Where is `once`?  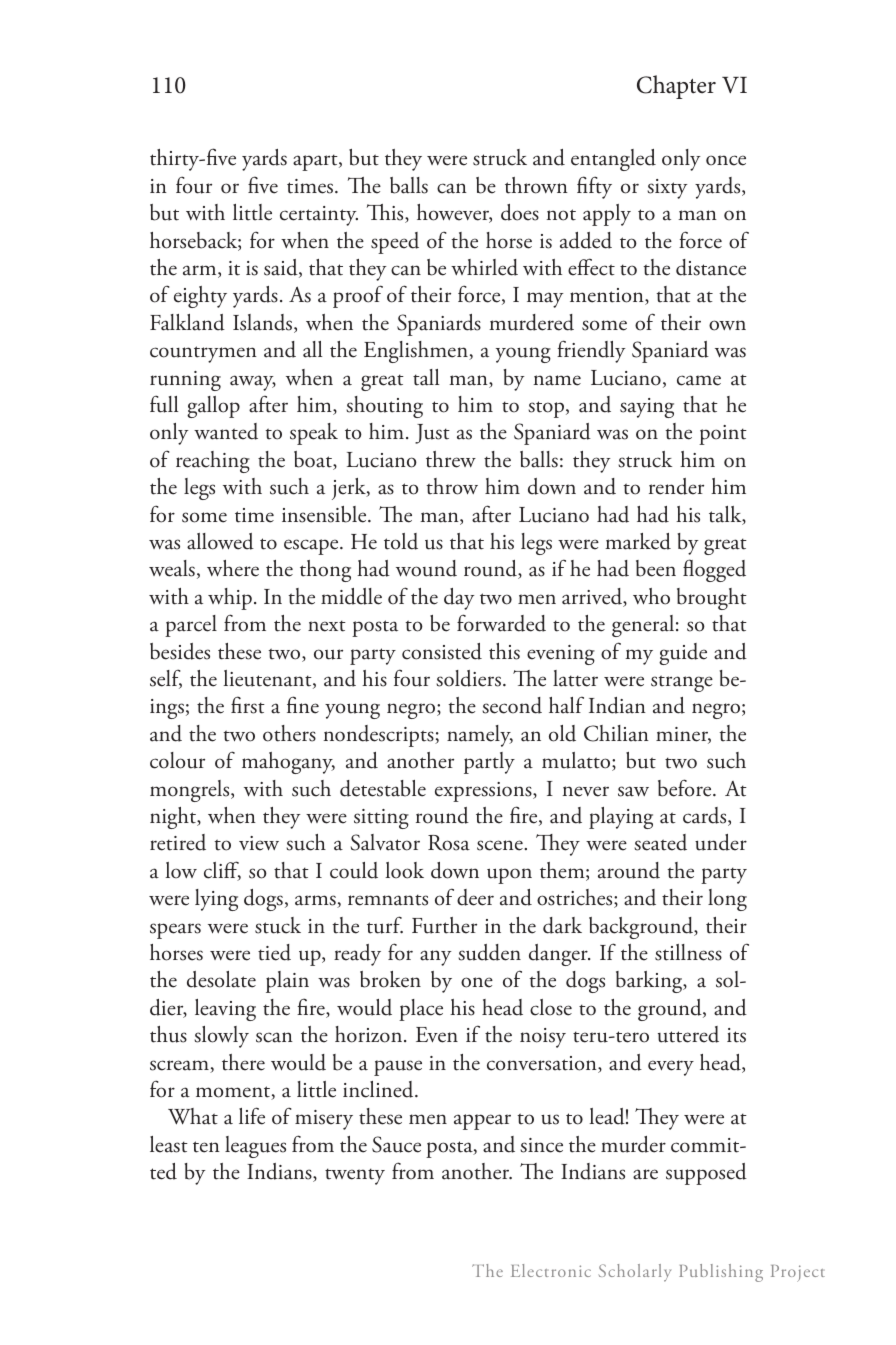
once is located at coordinates (726, 160).
